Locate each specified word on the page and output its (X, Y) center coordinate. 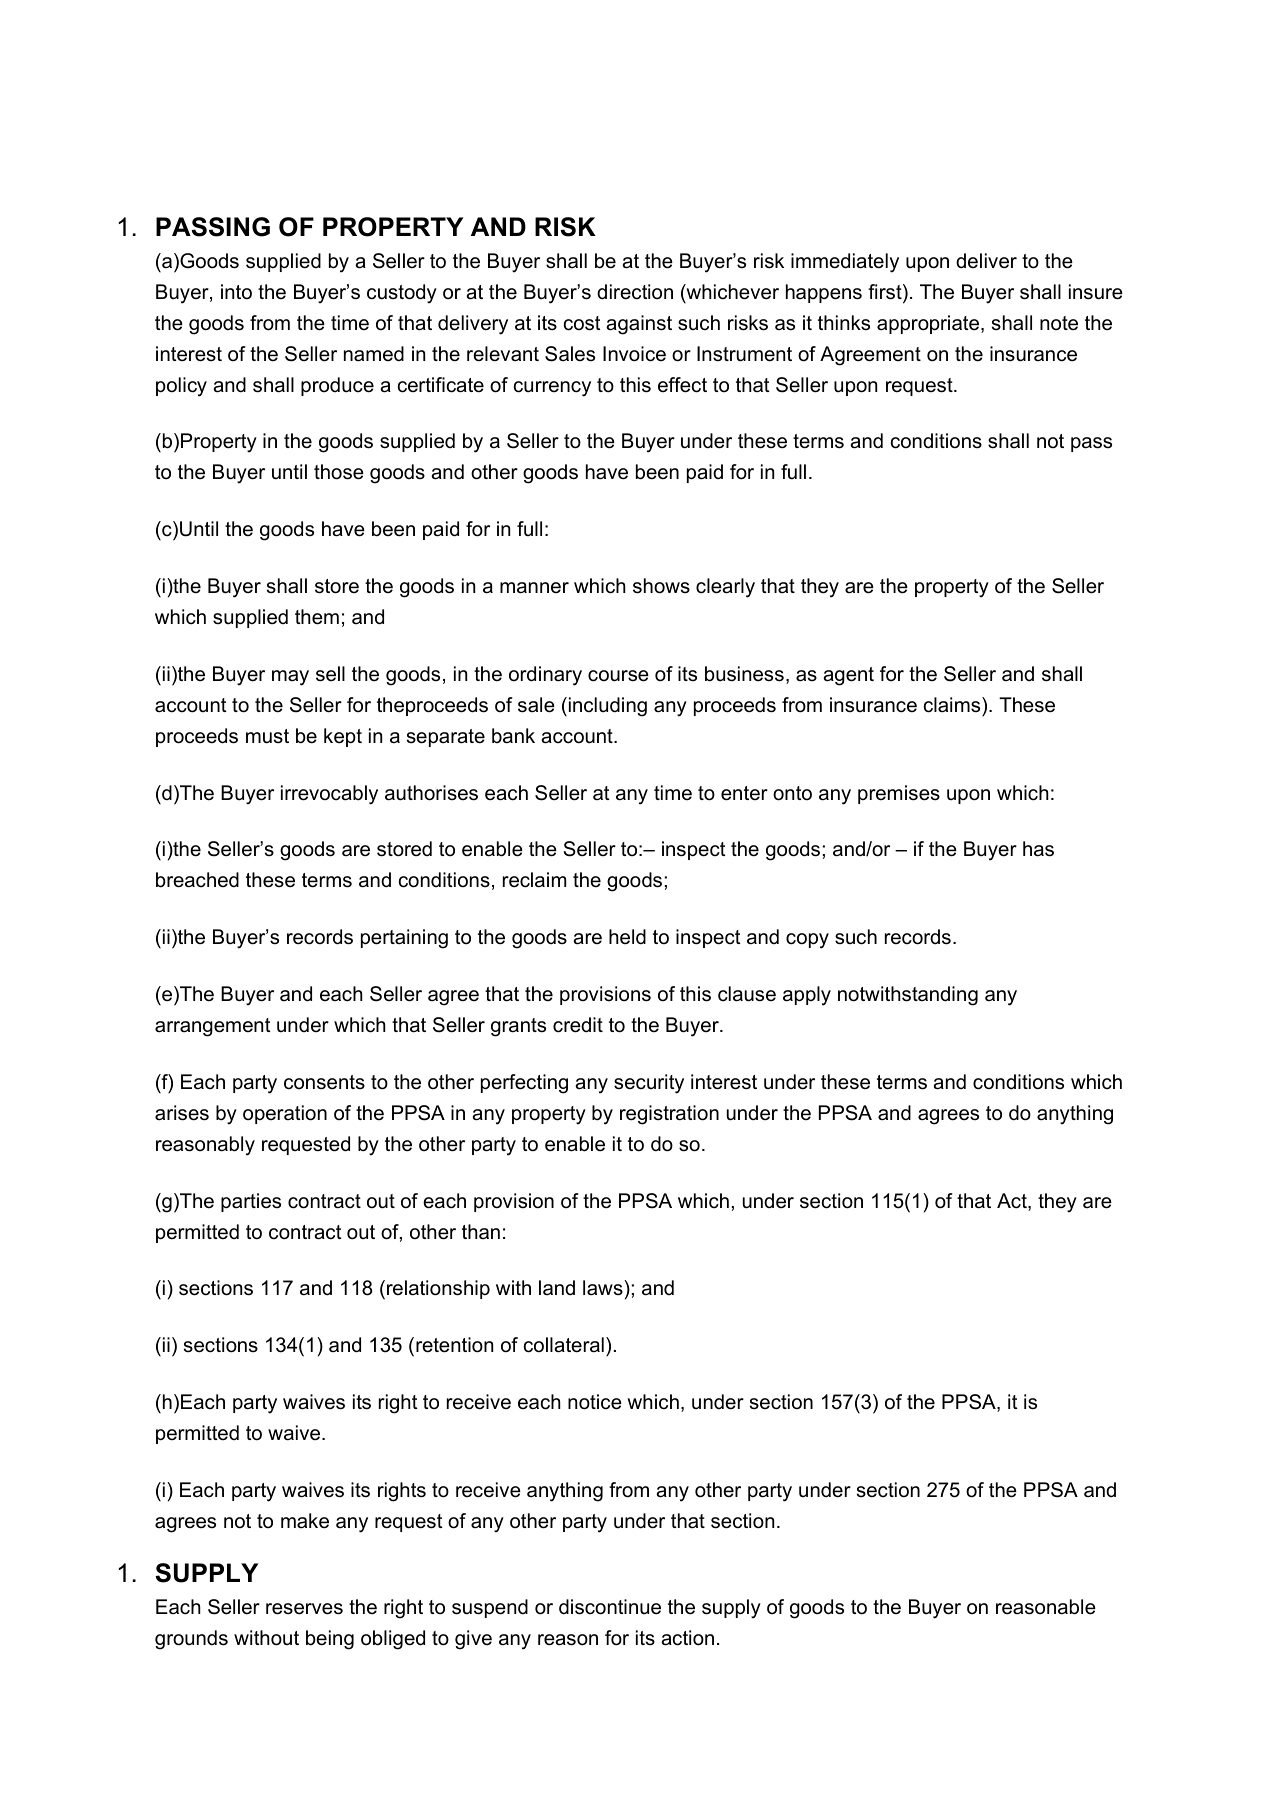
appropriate (929, 324)
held (627, 937)
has (1038, 849)
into (236, 292)
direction (635, 292)
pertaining (404, 939)
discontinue (610, 1607)
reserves (304, 1609)
